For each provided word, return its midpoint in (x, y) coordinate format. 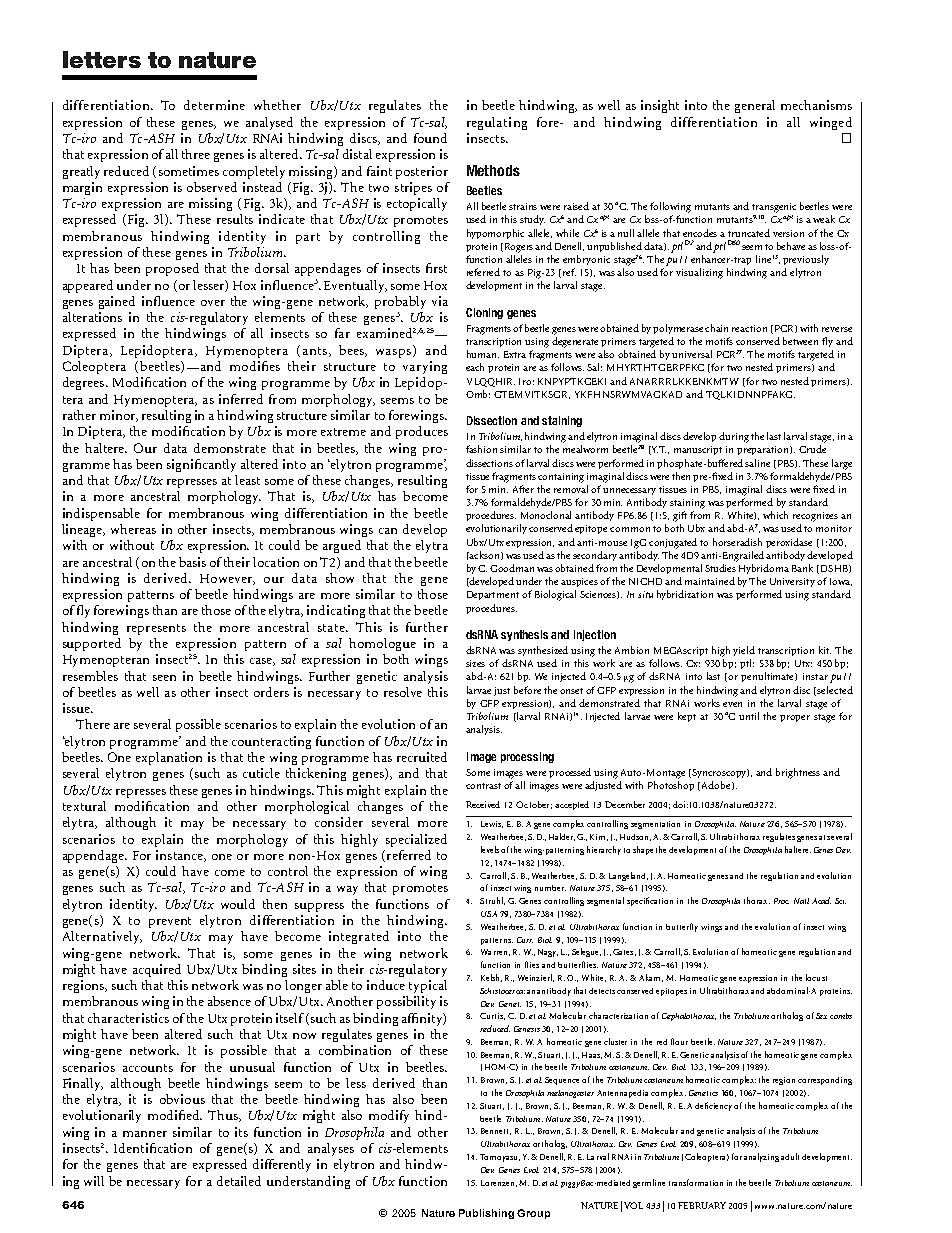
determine (214, 105)
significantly (201, 465)
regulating (497, 123)
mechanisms (816, 105)
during (734, 437)
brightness (798, 773)
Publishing (486, 1214)
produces (422, 432)
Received (483, 804)
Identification (153, 1148)
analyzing (761, 1157)
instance (180, 856)
